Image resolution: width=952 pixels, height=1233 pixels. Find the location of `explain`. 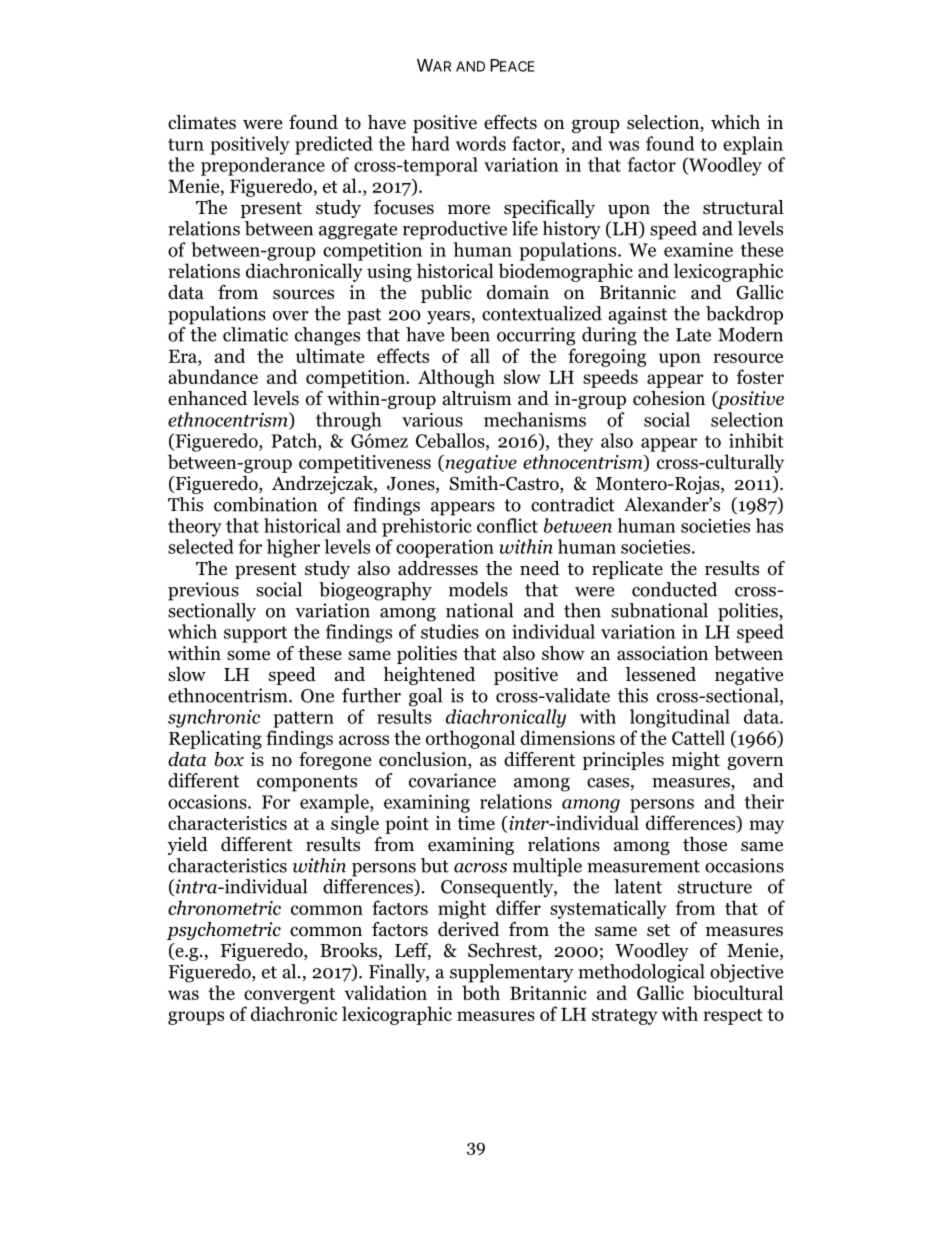

explain is located at coordinates (753, 145).
